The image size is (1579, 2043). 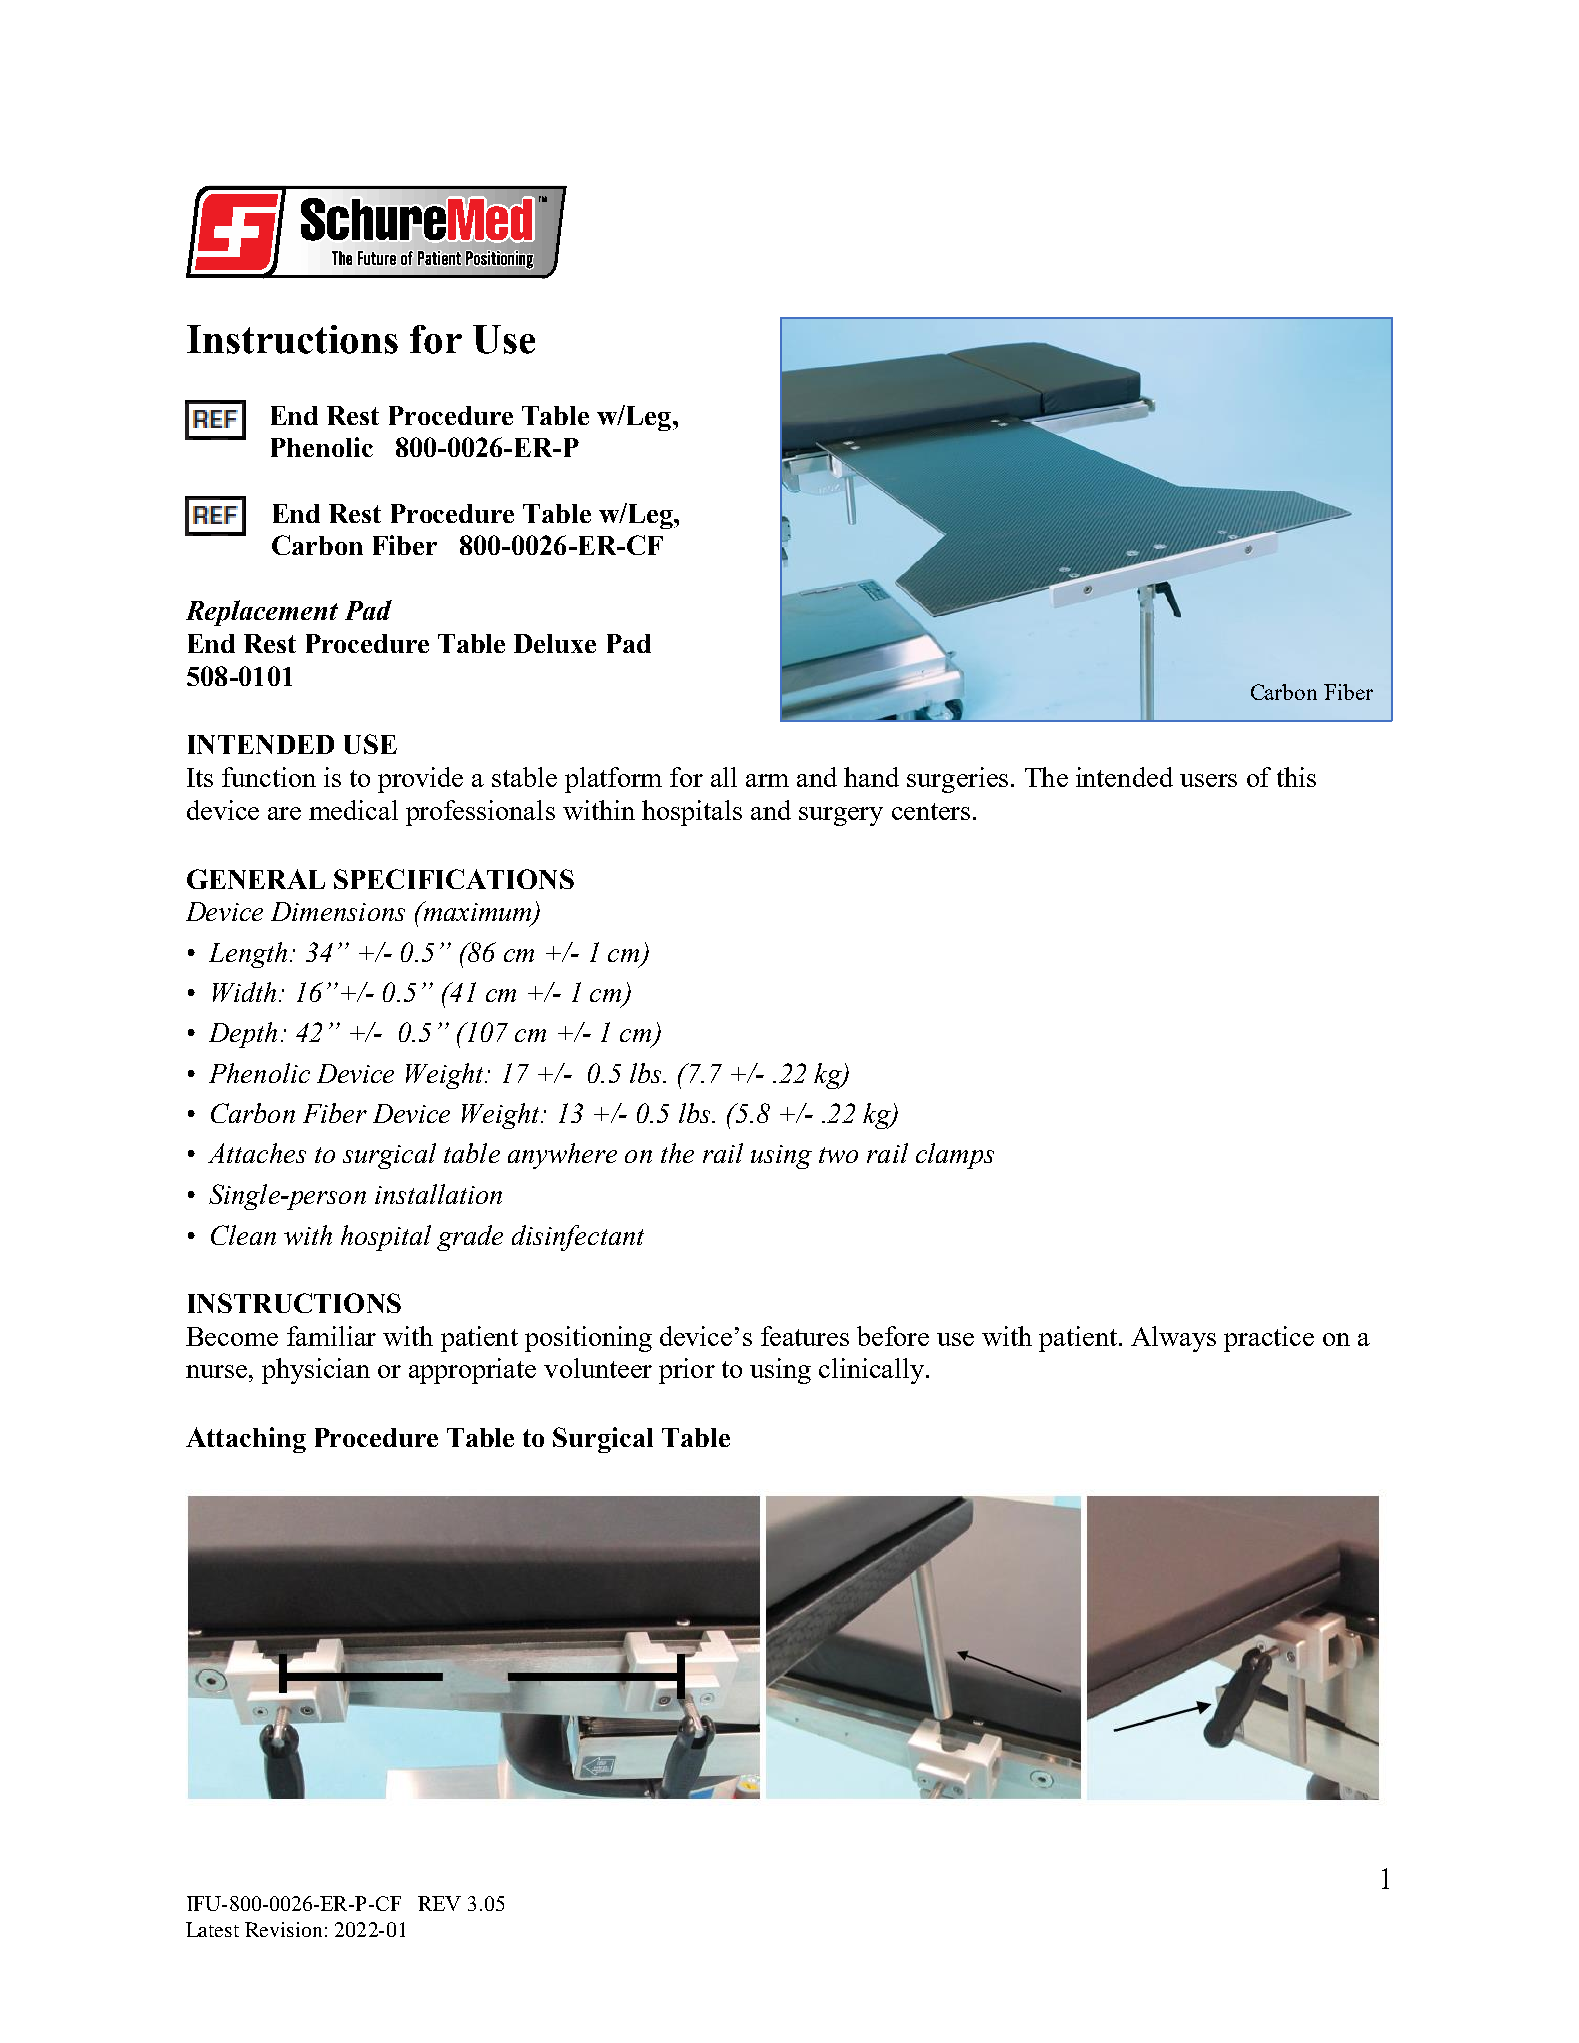 What do you see at coordinates (1208, 780) in the document?
I see `users` at bounding box center [1208, 780].
